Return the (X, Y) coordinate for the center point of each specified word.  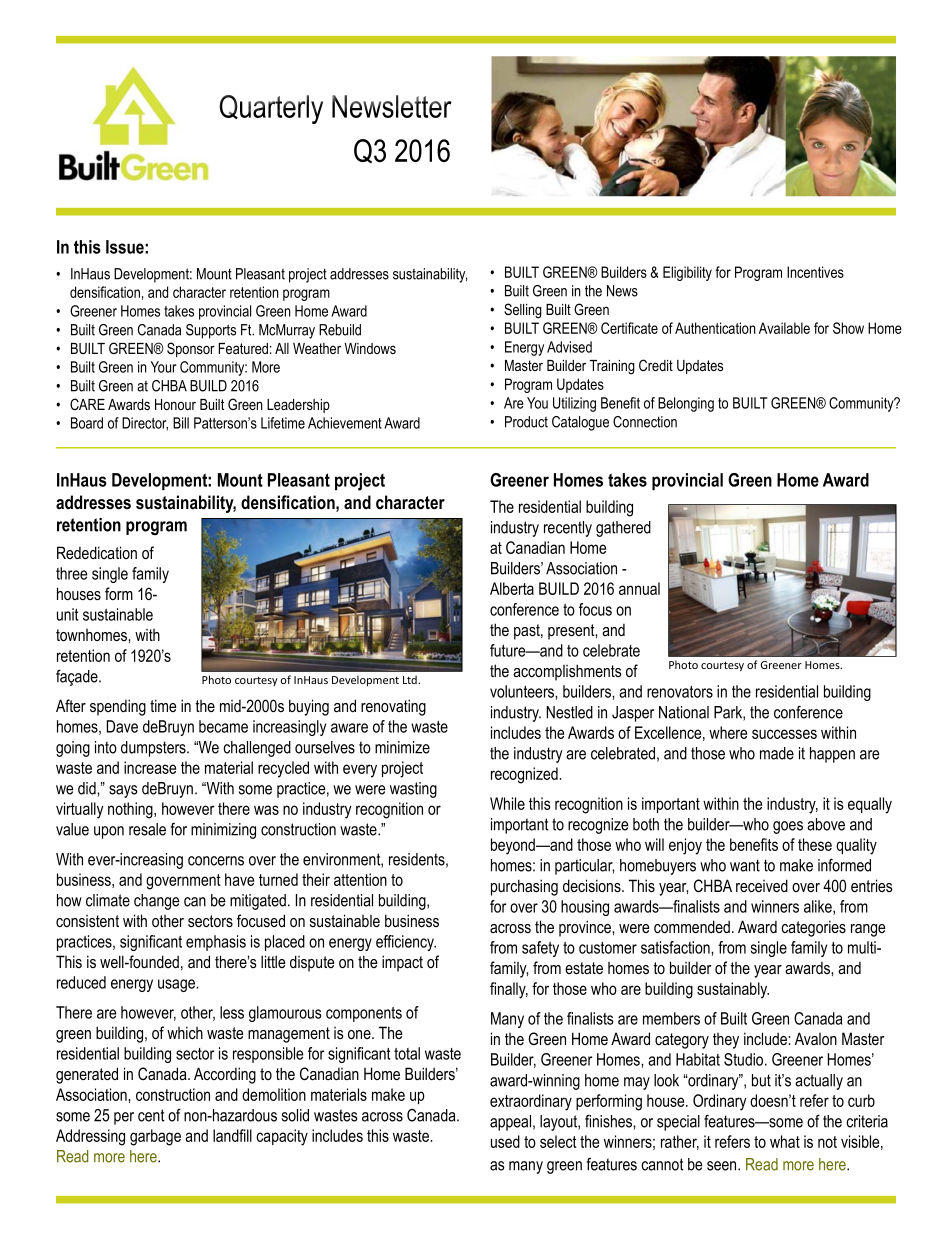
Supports (211, 331)
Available (784, 328)
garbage (155, 1137)
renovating (393, 707)
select (558, 1141)
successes (784, 734)
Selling (523, 311)
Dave (122, 726)
